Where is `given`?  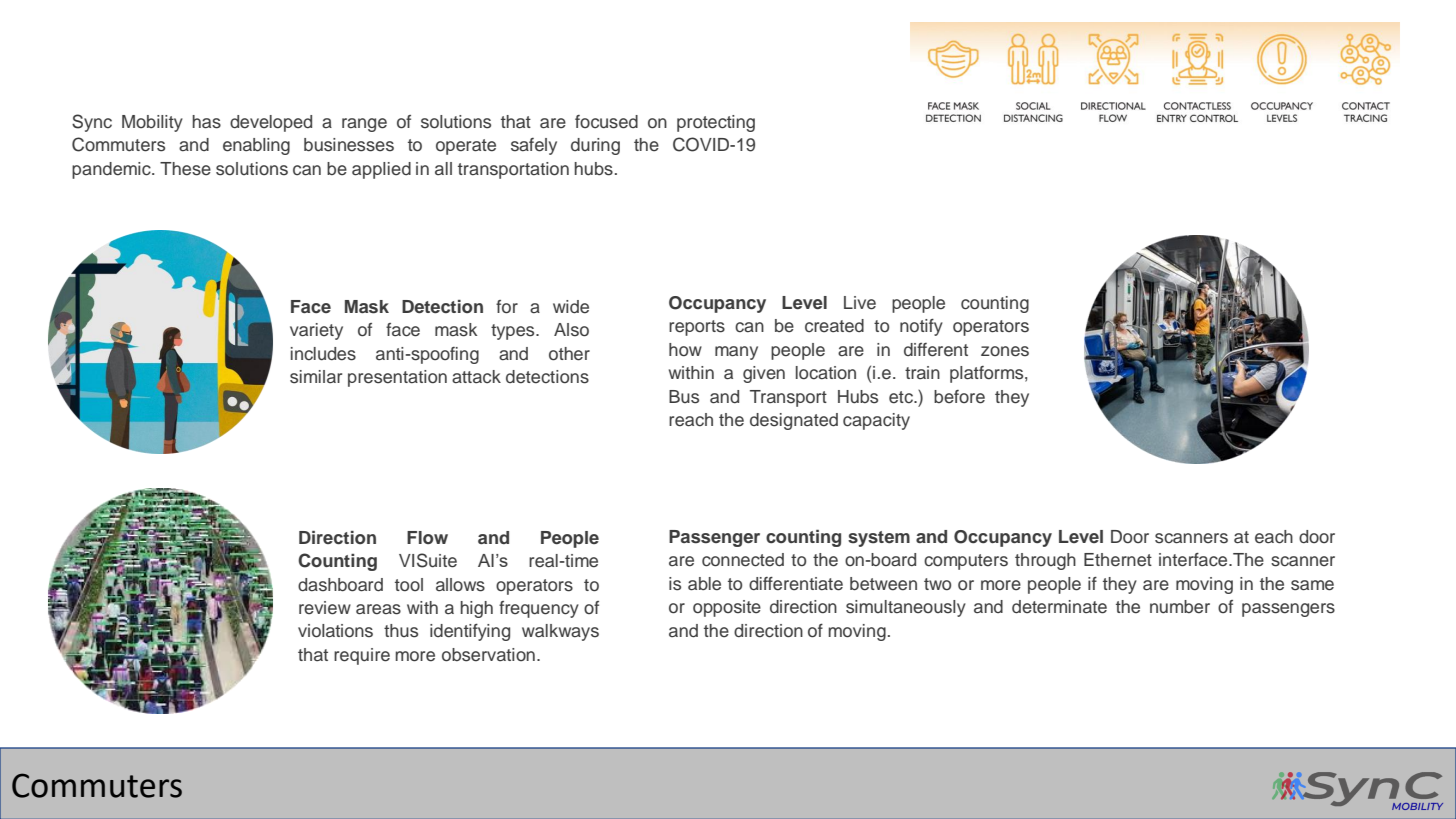 given is located at coordinates (764, 374).
